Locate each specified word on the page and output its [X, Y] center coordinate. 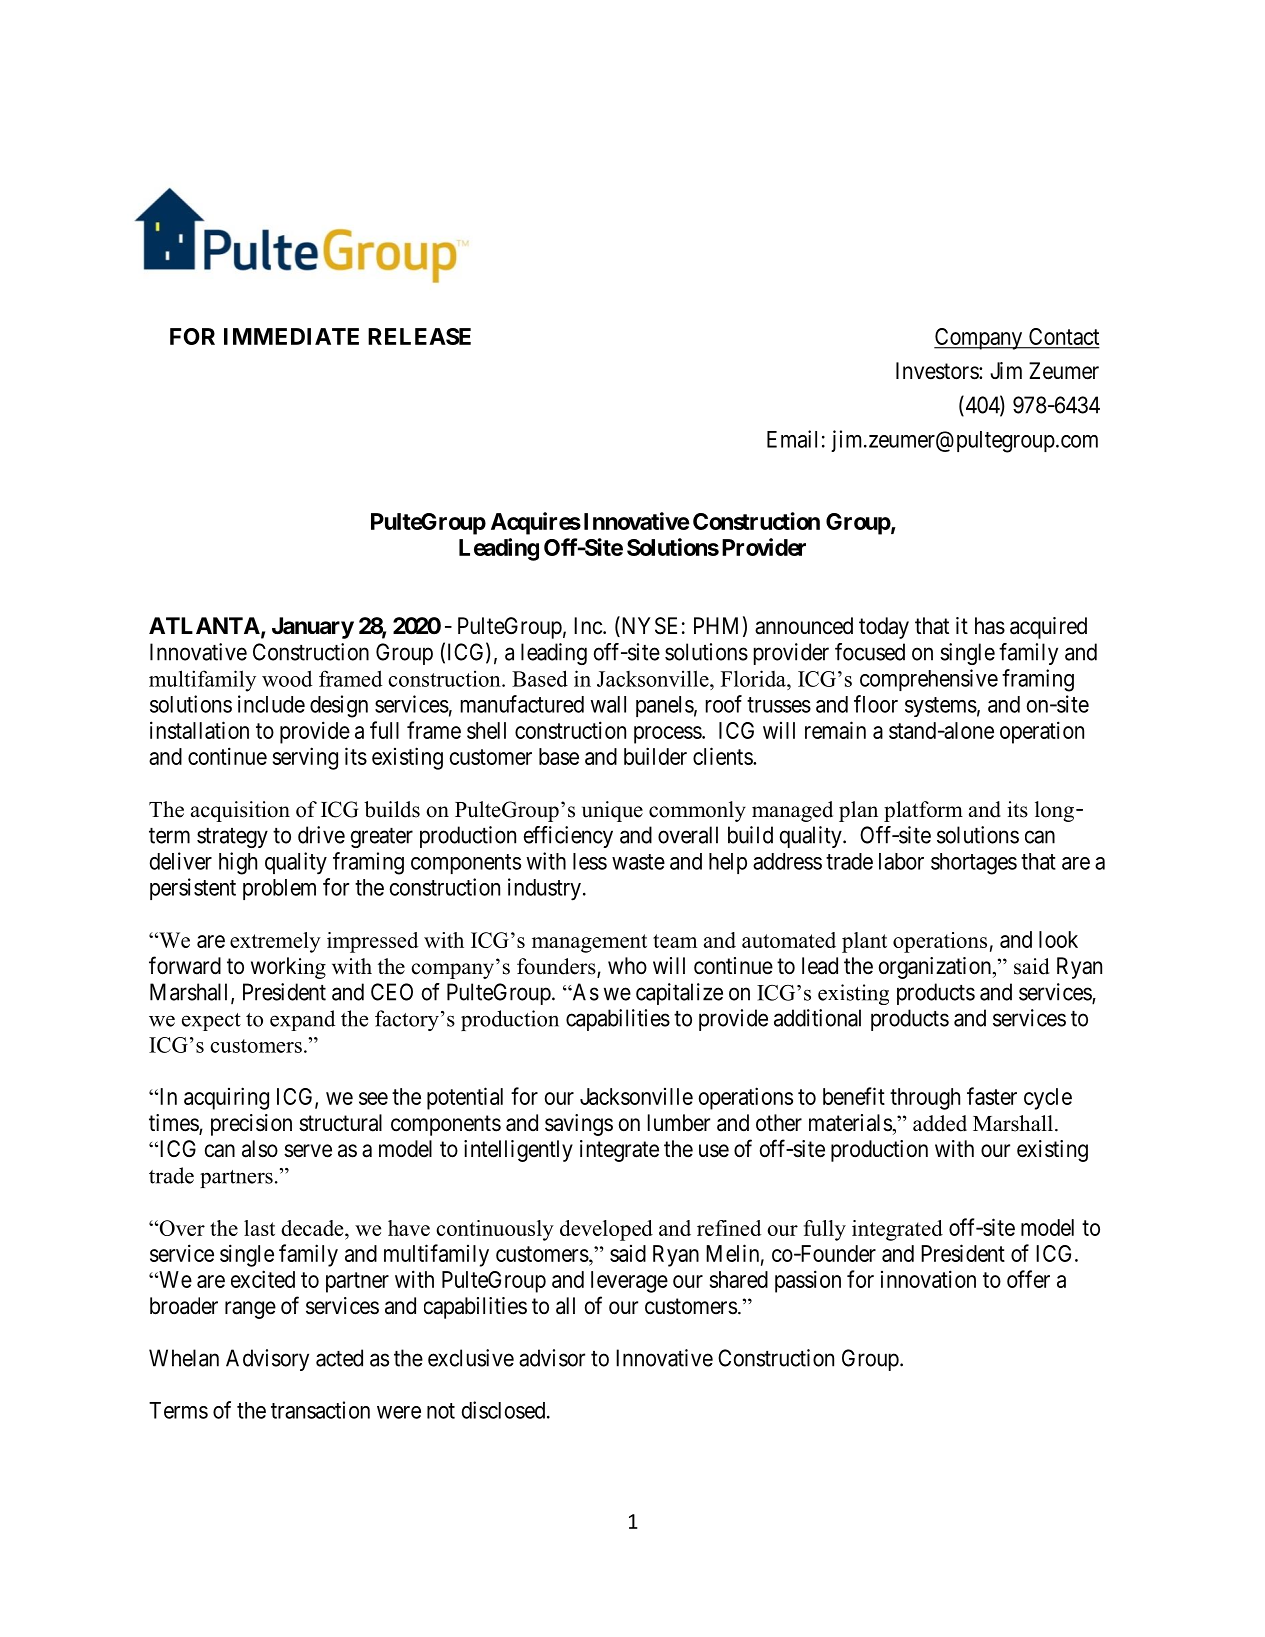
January [313, 628]
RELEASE [419, 336]
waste [638, 862]
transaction [320, 1410]
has [990, 626]
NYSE [648, 626]
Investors [938, 371]
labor [901, 861]
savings [579, 1125]
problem [279, 889]
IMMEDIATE [291, 336]
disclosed [505, 1410]
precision [251, 1125]
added [940, 1123]
